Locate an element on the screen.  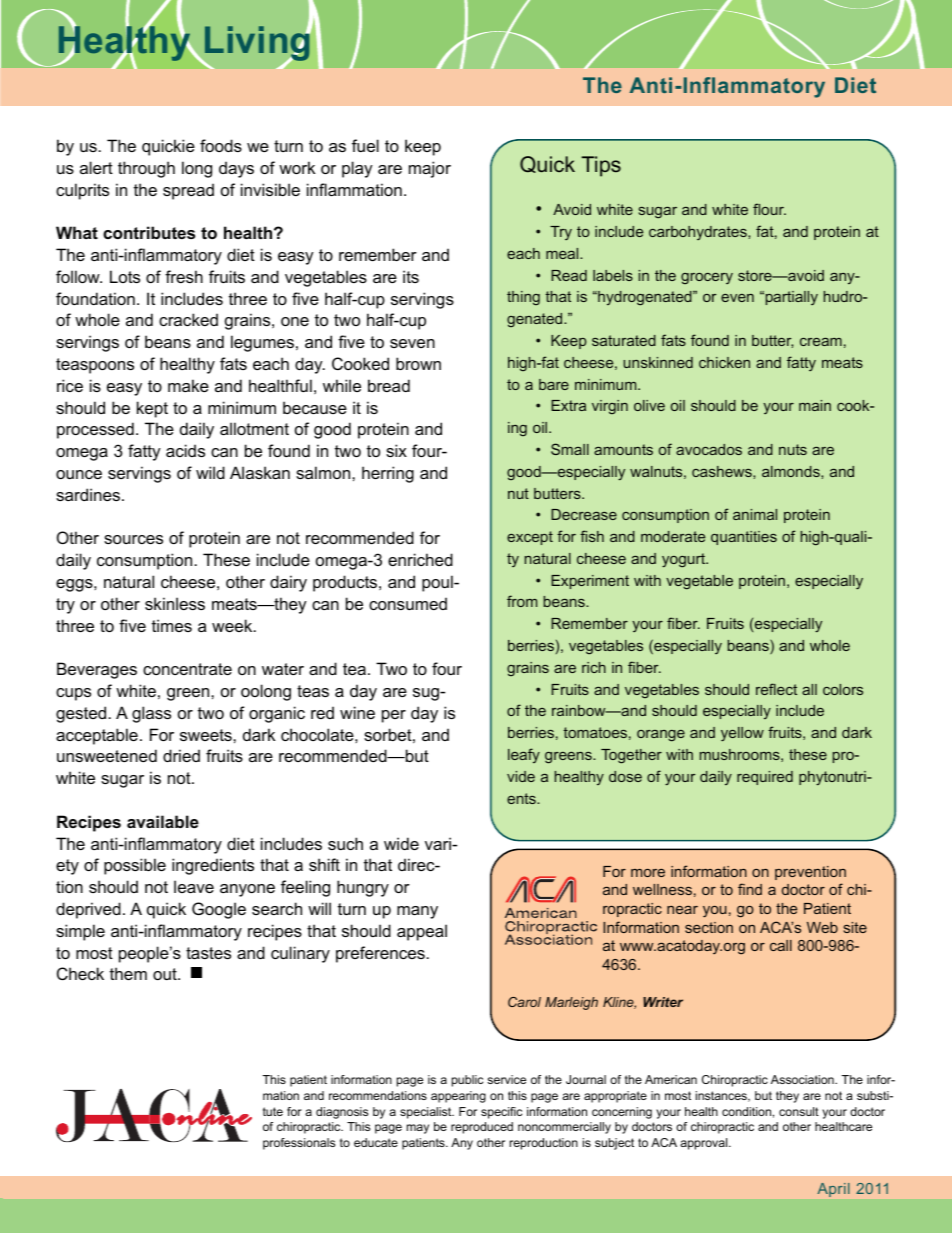
available is located at coordinates (163, 821).
